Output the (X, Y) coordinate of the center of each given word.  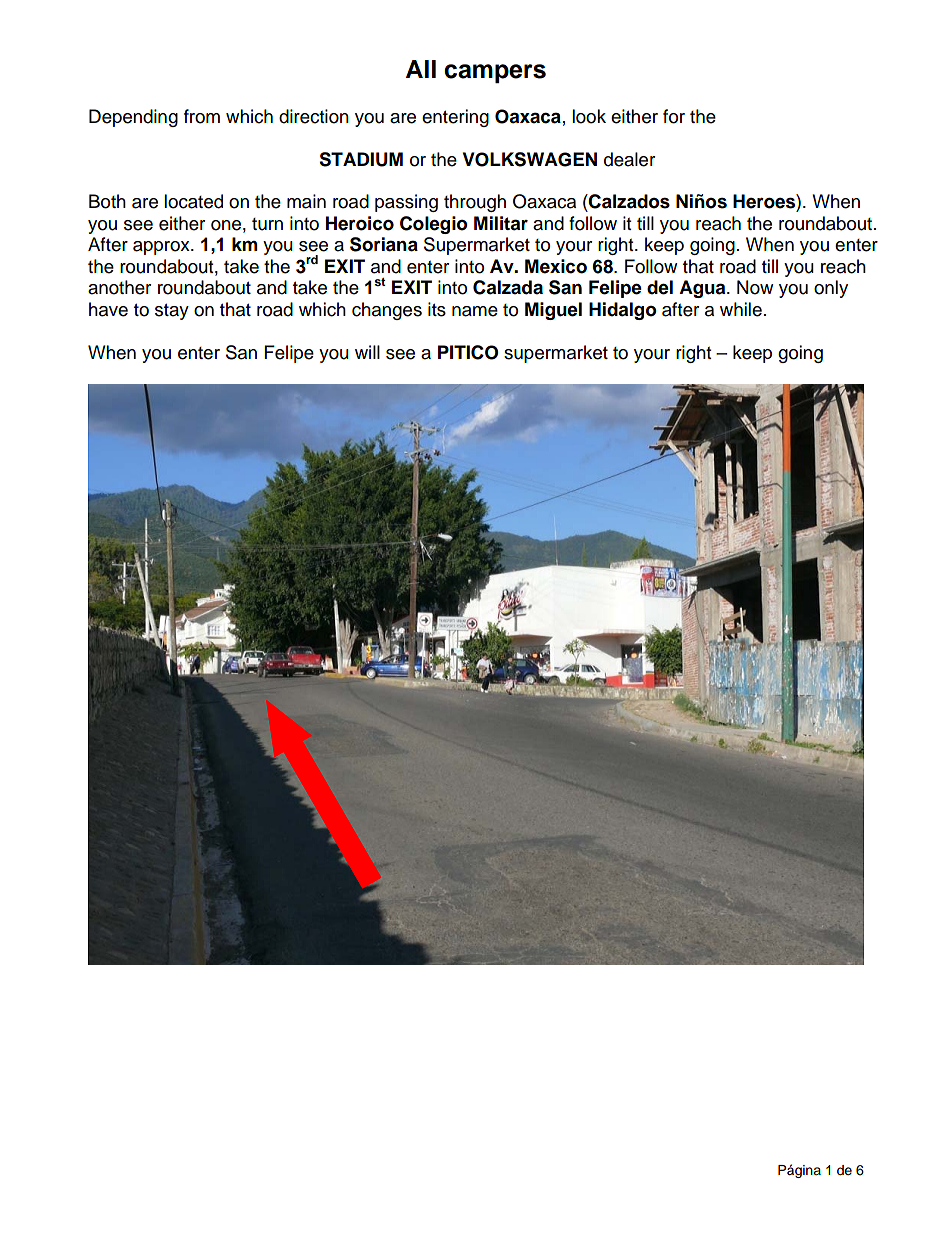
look (589, 116)
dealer (629, 159)
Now (755, 287)
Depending (133, 118)
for (674, 116)
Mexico (556, 266)
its (437, 309)
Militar (501, 223)
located (193, 201)
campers (495, 73)
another (119, 287)
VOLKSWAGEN (530, 159)
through (475, 203)
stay (172, 312)
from (202, 116)
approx (162, 248)
